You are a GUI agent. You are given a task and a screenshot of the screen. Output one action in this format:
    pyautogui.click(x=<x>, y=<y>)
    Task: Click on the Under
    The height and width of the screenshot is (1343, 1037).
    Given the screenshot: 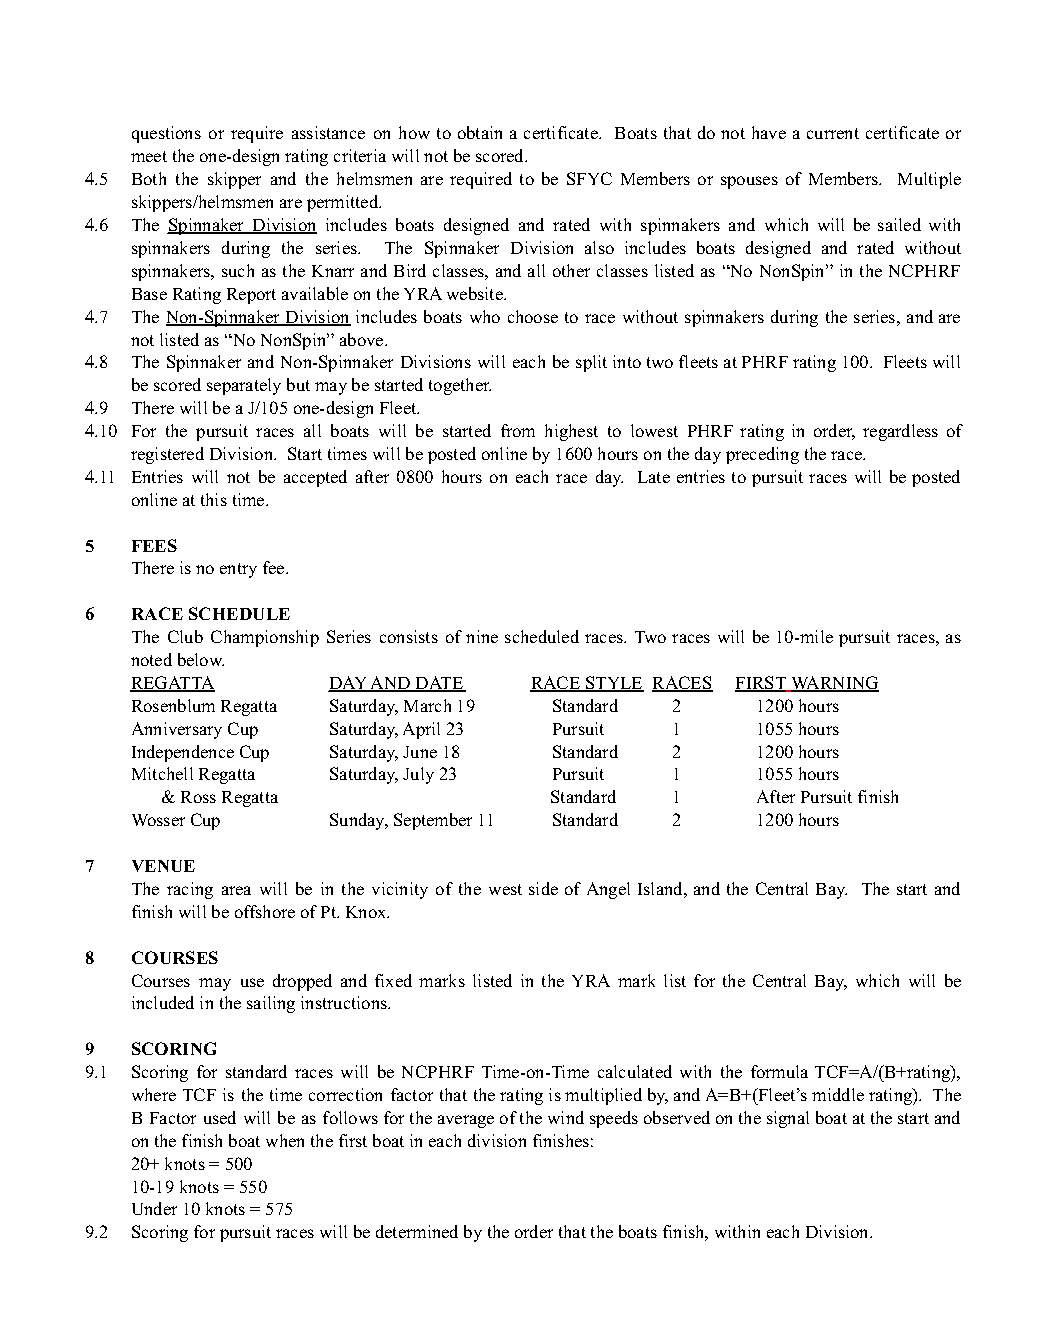 What is the action you would take?
    pyautogui.click(x=154, y=1208)
